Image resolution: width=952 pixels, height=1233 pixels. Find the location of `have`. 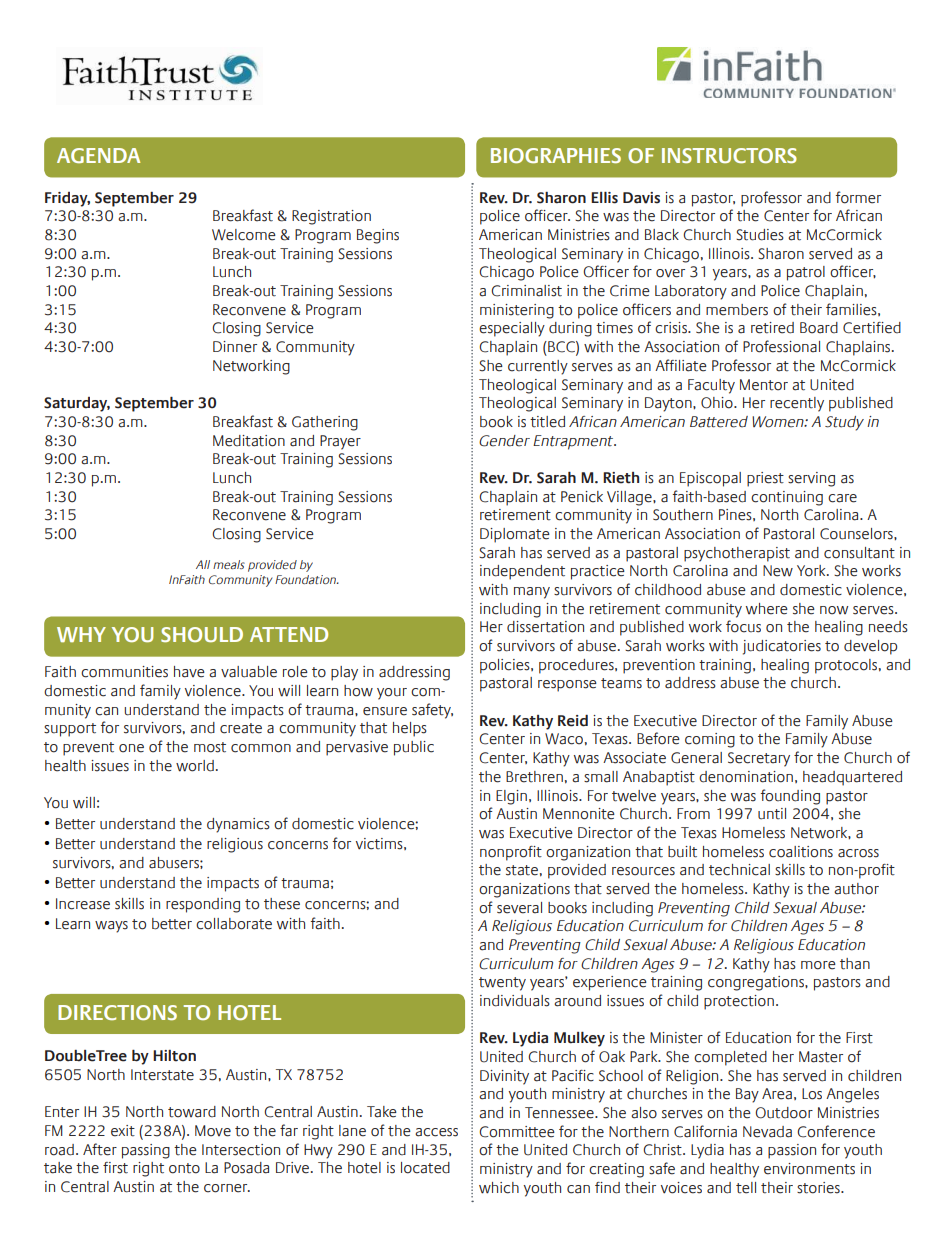

have is located at coordinates (189, 672).
